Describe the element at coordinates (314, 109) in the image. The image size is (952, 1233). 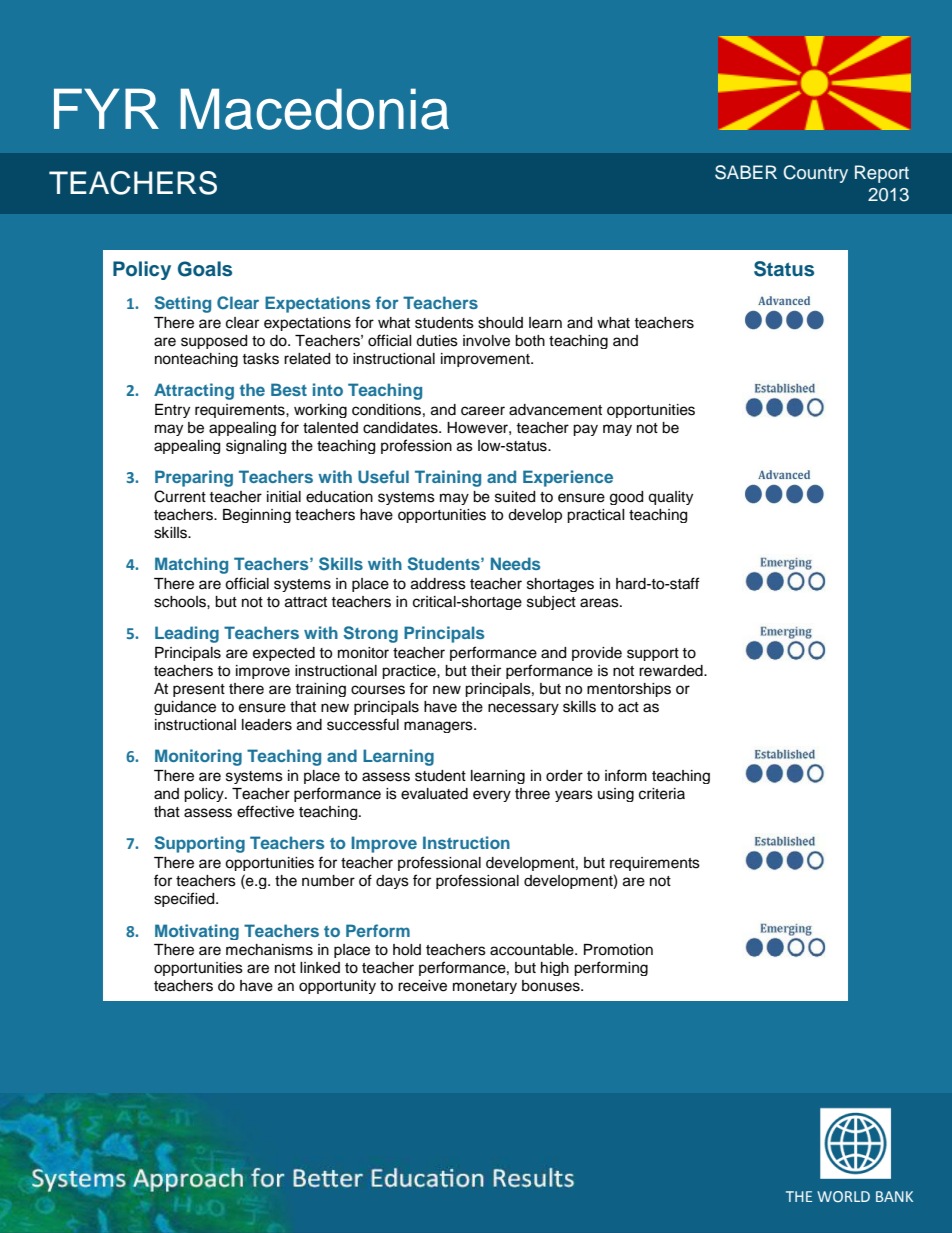
I see `Macedonia` at that location.
